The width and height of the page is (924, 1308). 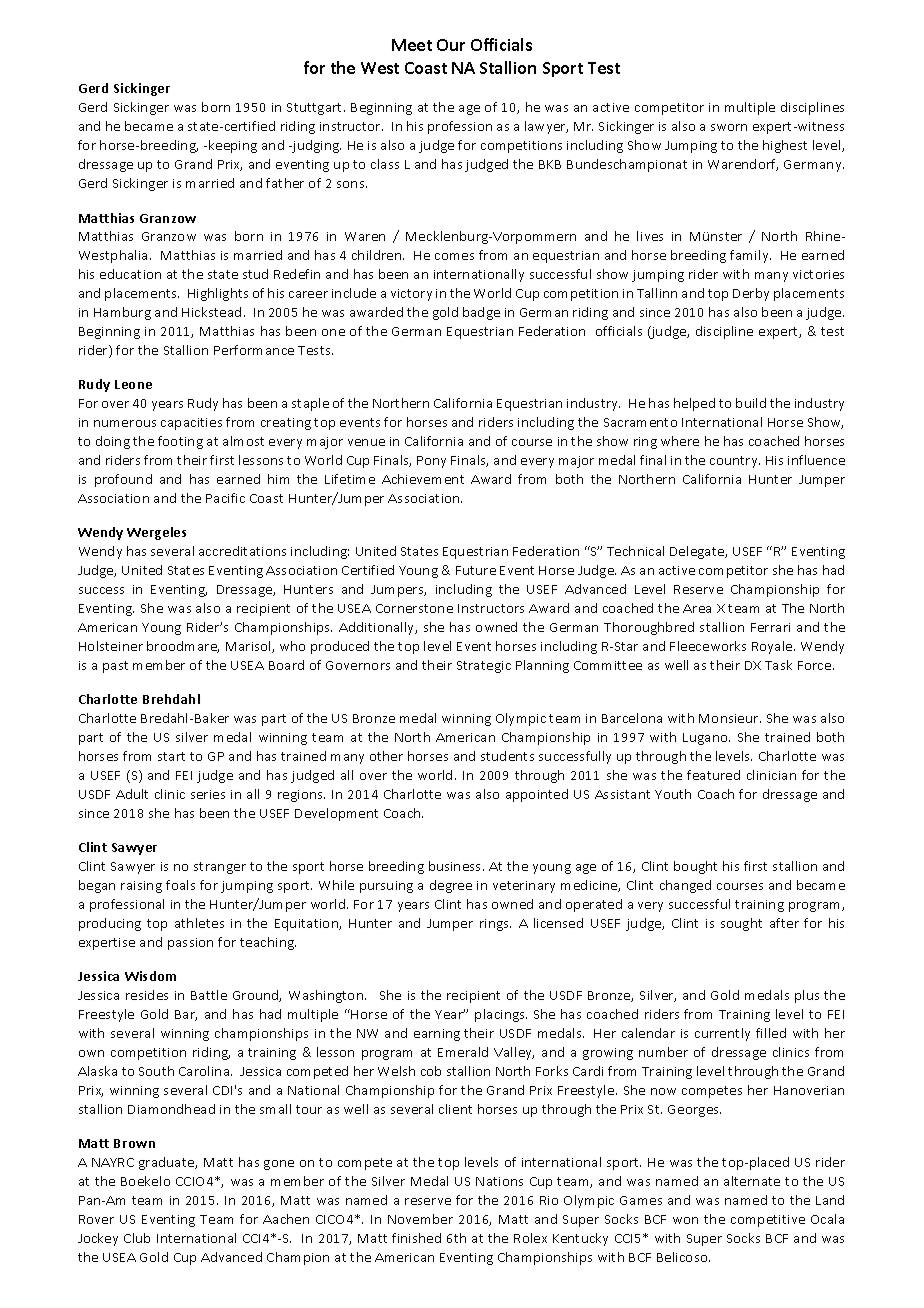 What do you see at coordinates (773, 647) in the page?
I see `Royale` at bounding box center [773, 647].
